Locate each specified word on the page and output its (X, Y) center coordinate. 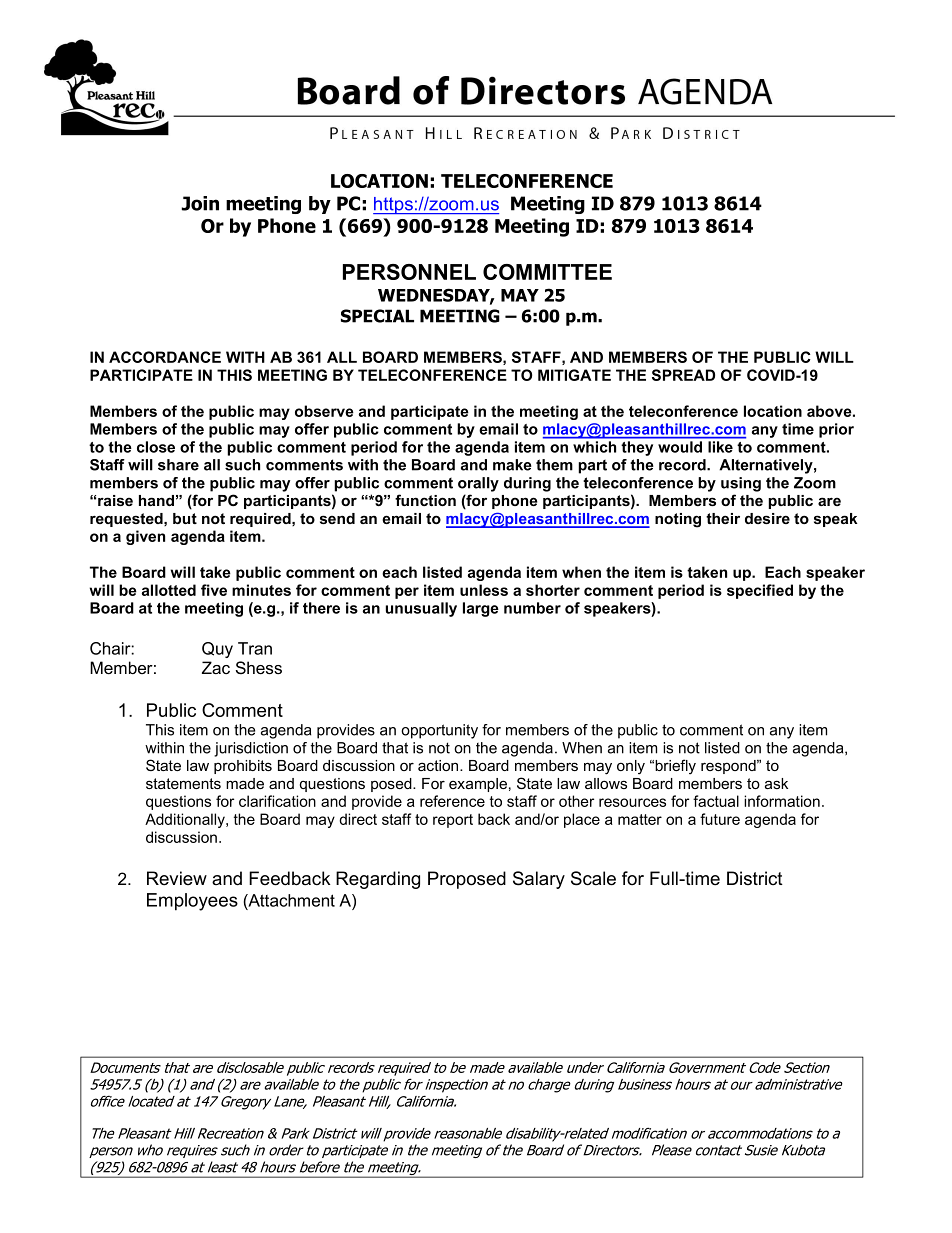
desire (767, 518)
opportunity (439, 731)
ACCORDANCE (165, 357)
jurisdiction (251, 749)
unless (484, 590)
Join (200, 203)
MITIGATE (574, 375)
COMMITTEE (547, 272)
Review (177, 878)
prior (836, 430)
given (145, 537)
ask (776, 783)
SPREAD (683, 375)
